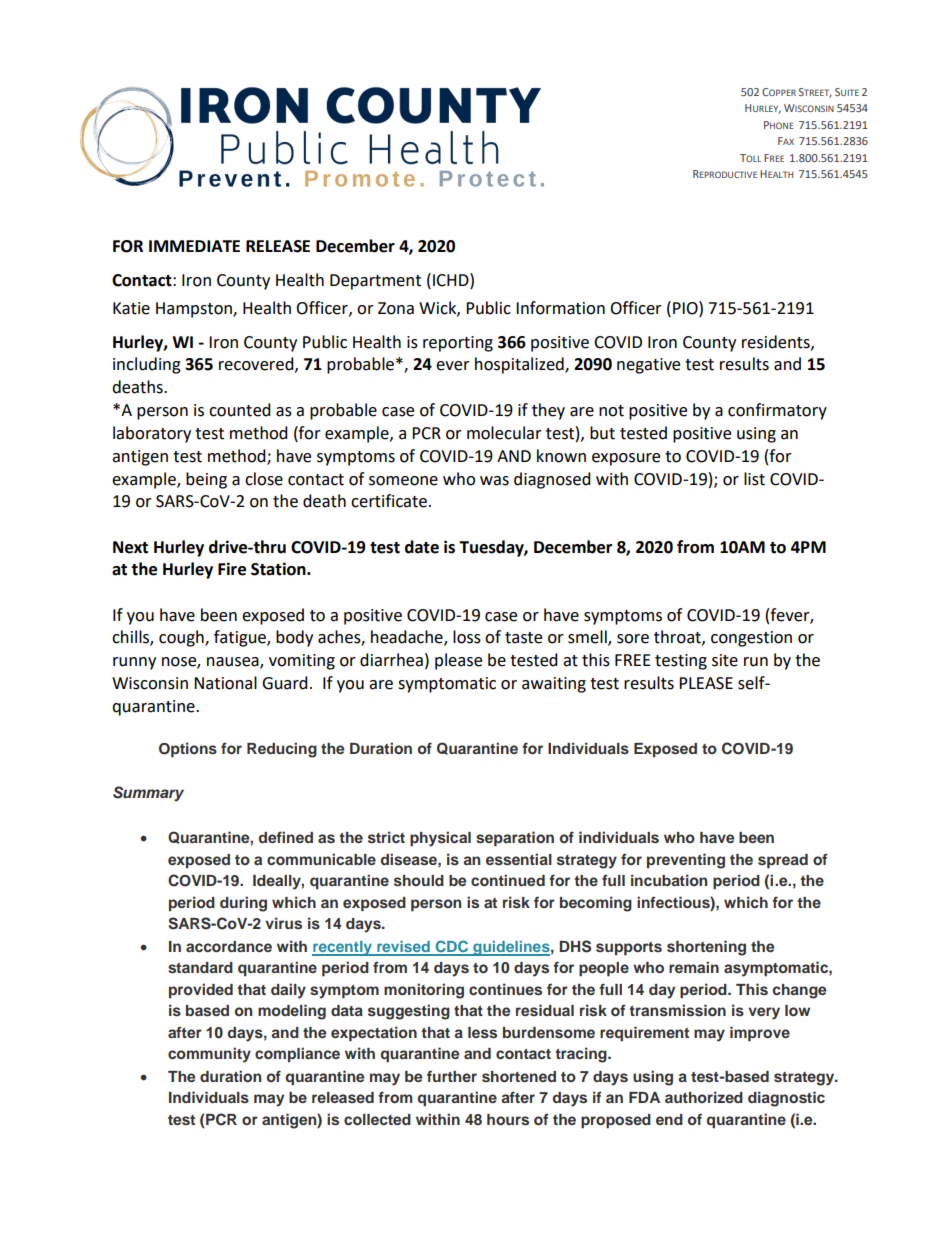  Describe the element at coordinates (209, 1055) in the screenshot. I see `community` at that location.
